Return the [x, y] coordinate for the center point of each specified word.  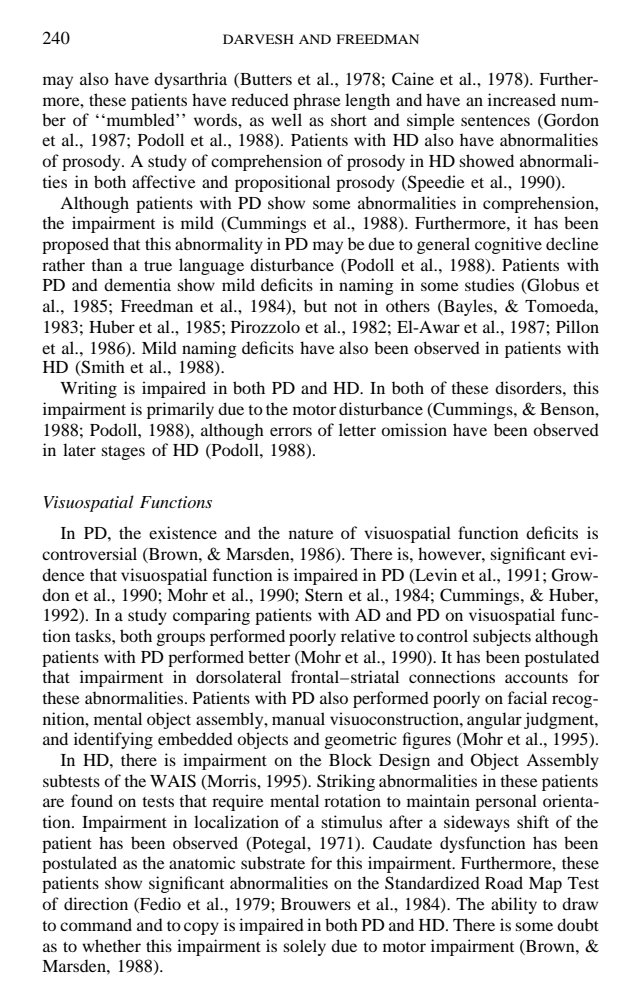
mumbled [140, 119]
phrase [317, 101]
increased [522, 99]
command [96, 924]
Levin [435, 575]
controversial [89, 553]
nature [311, 534]
